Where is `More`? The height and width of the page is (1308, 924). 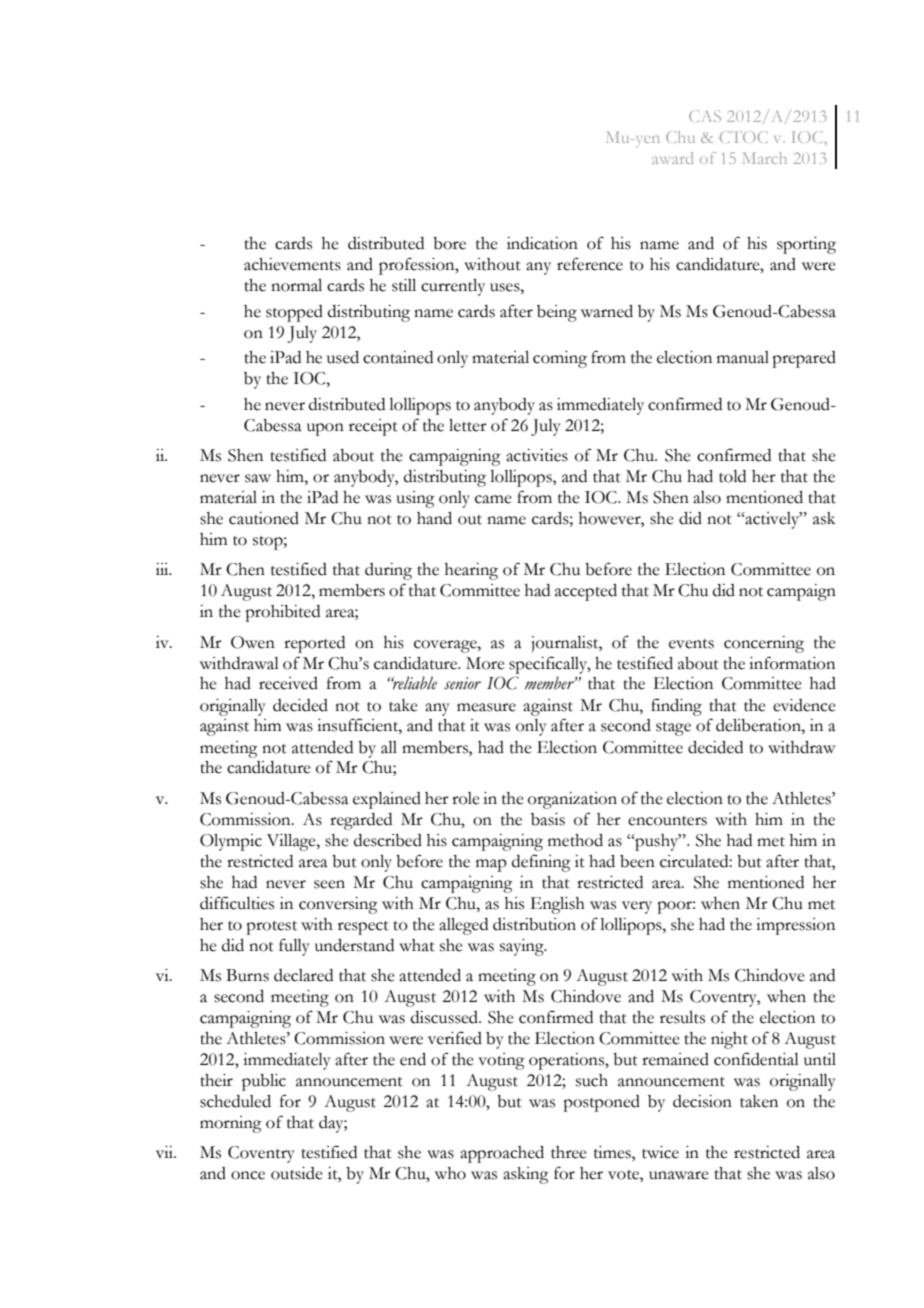
More is located at coordinates (485, 663).
